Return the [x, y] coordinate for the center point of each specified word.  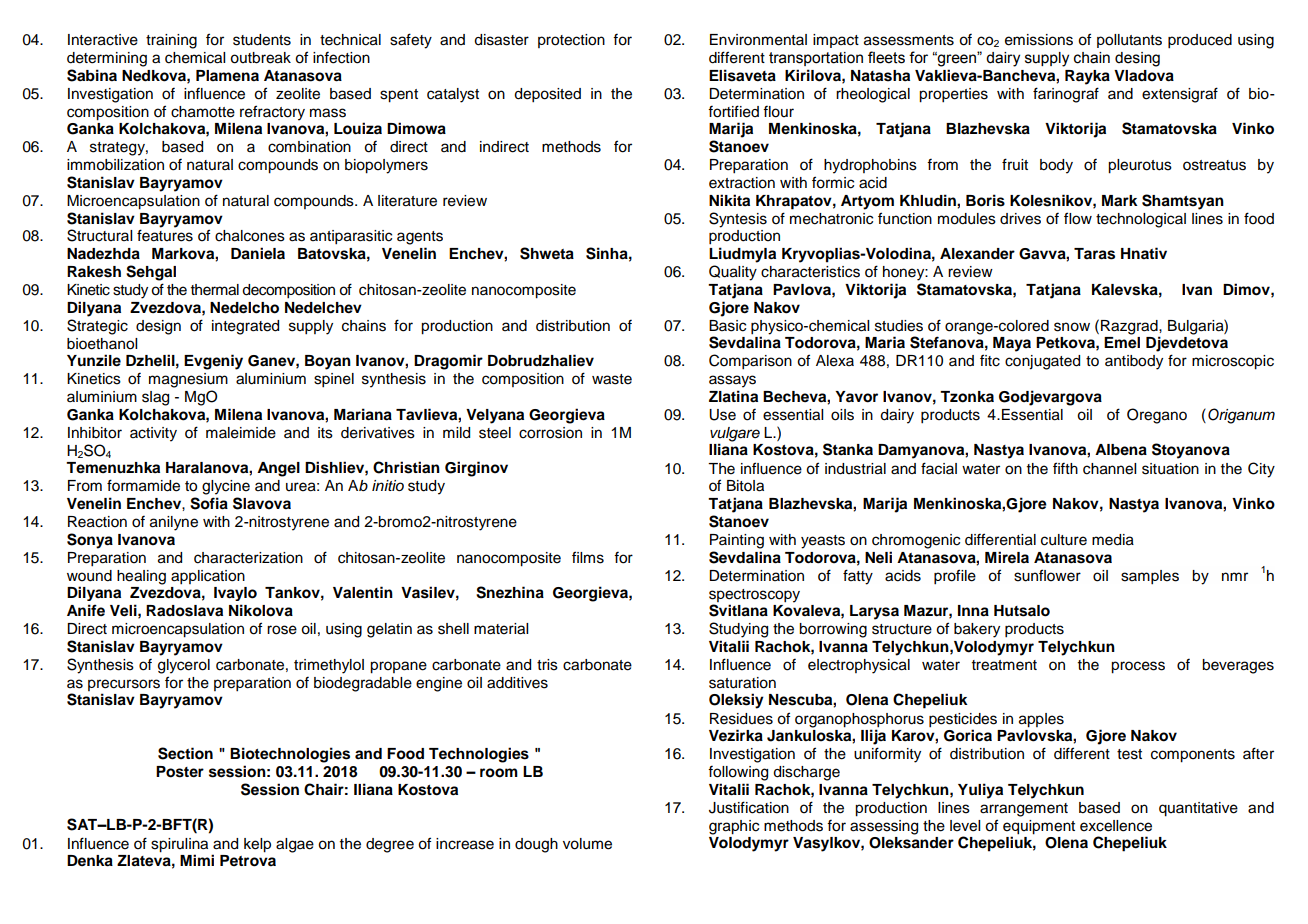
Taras [1094, 254]
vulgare [735, 435]
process [1138, 667]
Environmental [758, 40]
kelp [257, 845]
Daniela [258, 253]
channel [1109, 469]
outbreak [260, 58]
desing [1137, 59]
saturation [742, 683]
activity [153, 434]
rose [282, 630]
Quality [733, 273]
